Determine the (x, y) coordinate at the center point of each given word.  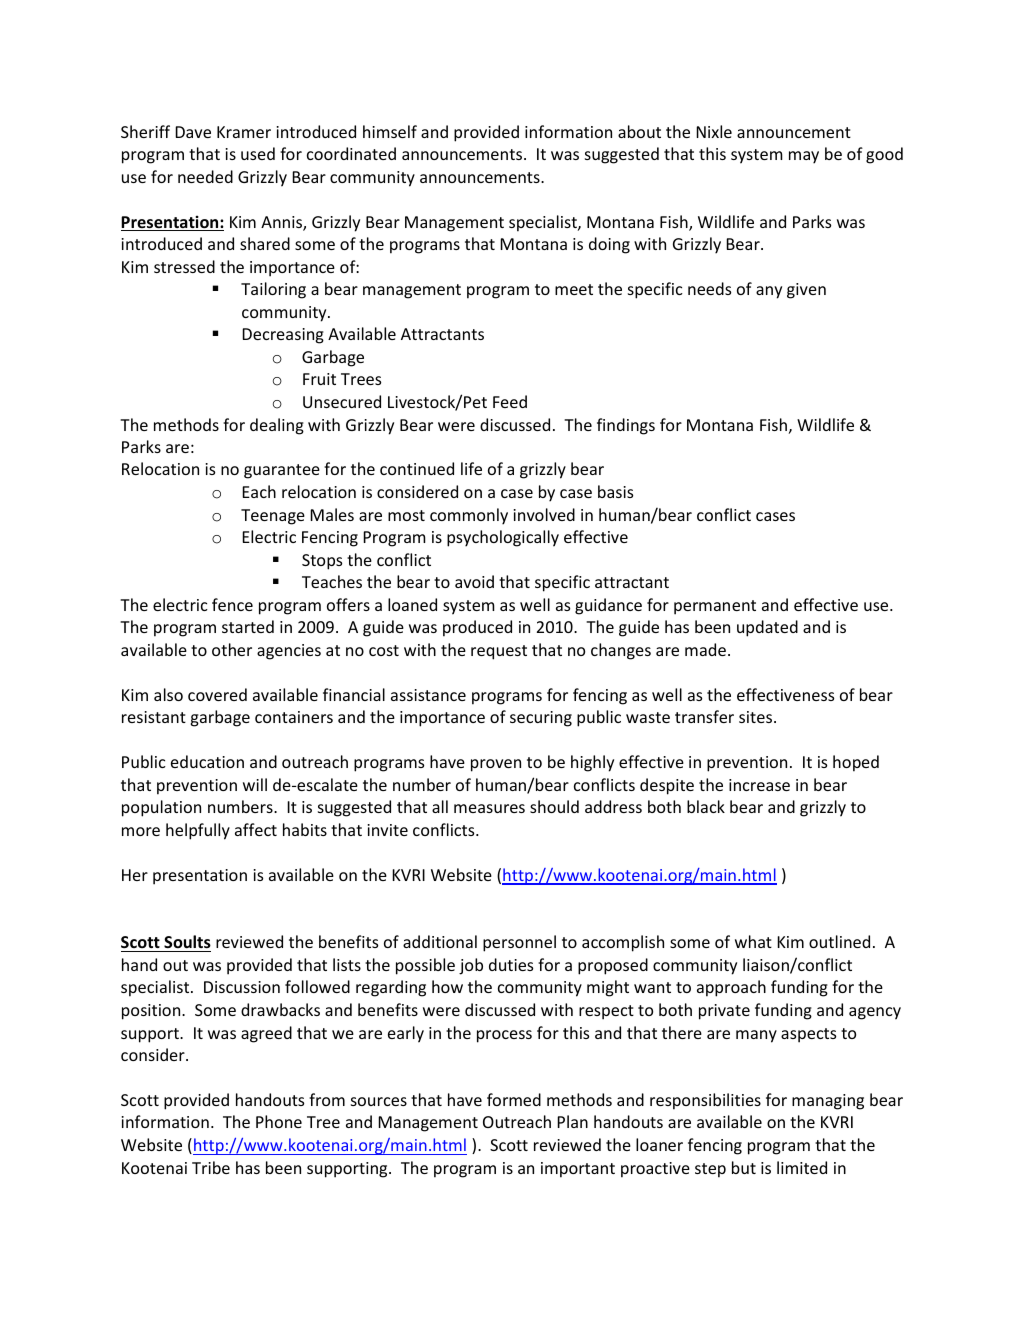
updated (767, 628)
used (258, 153)
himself (390, 131)
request (499, 652)
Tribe (211, 1167)
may (804, 157)
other (232, 649)
